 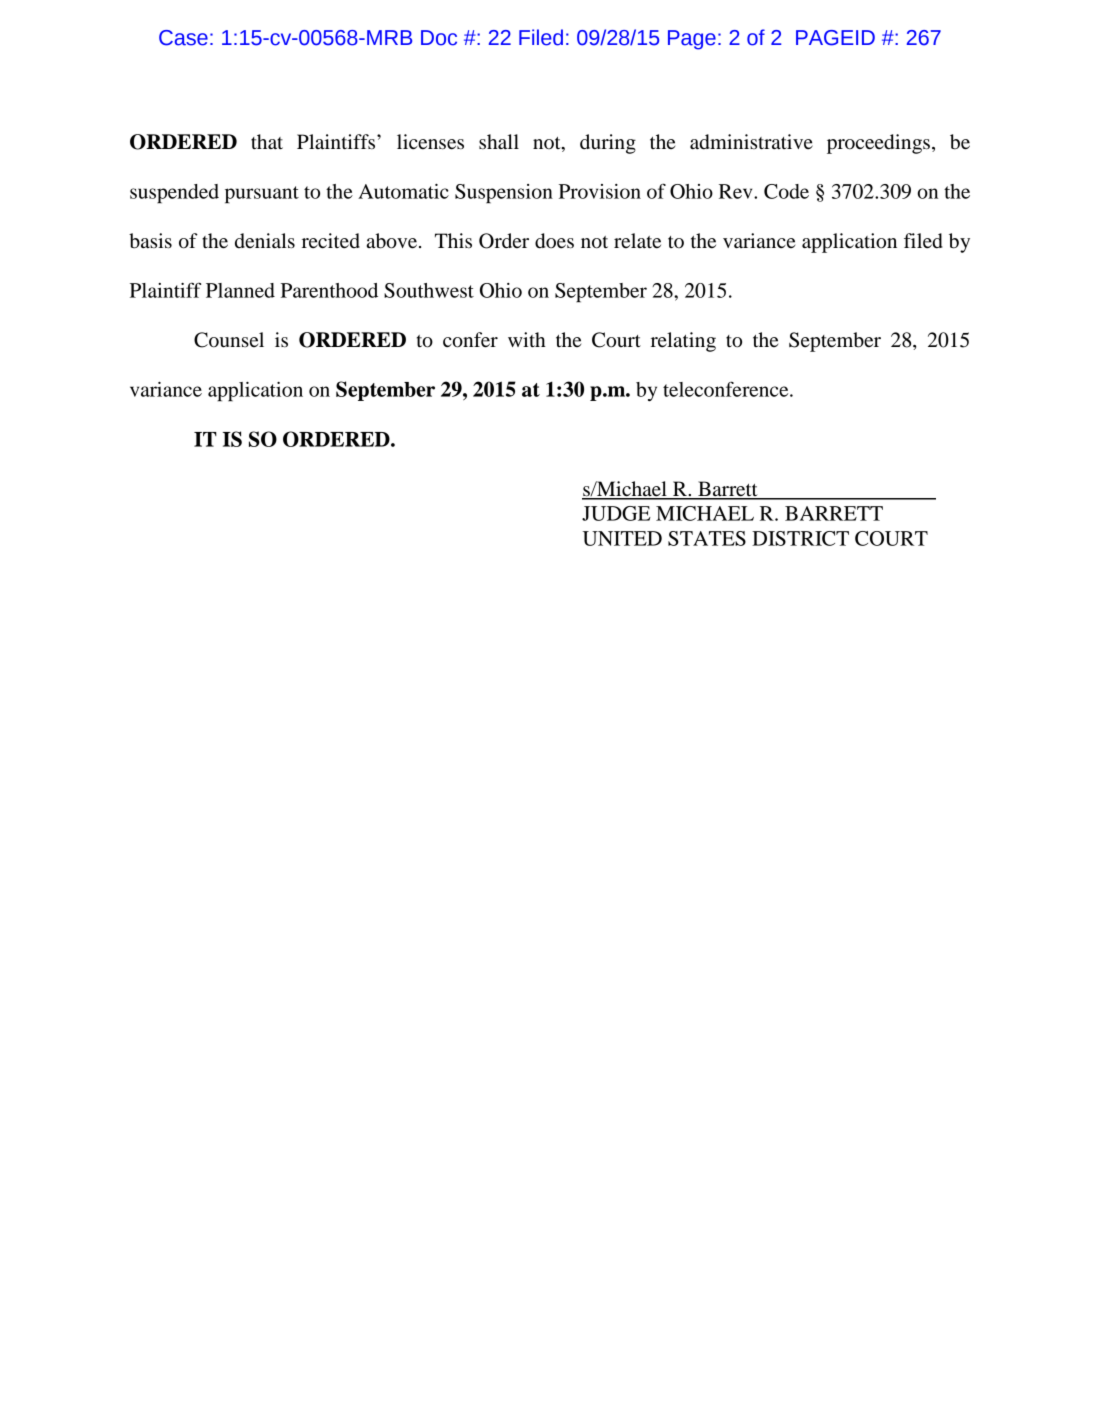 What do you see at coordinates (429, 290) in the document?
I see `Southwest` at bounding box center [429, 290].
